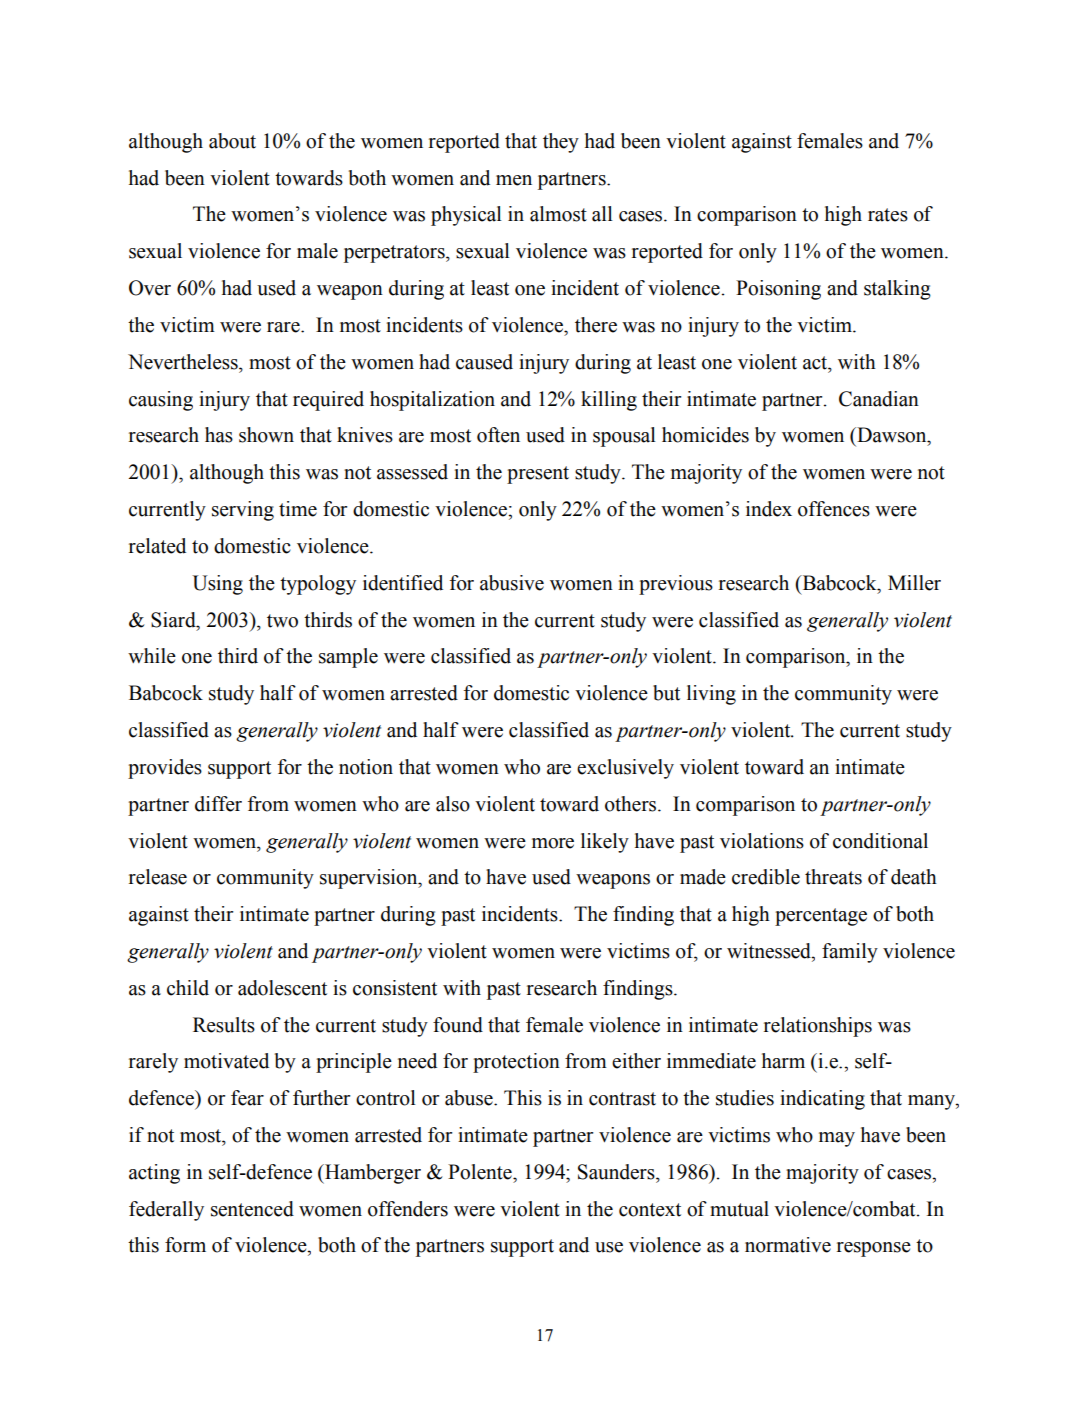 The image size is (1089, 1409). Describe the element at coordinates (553, 843) in the screenshot. I see `more` at that location.
